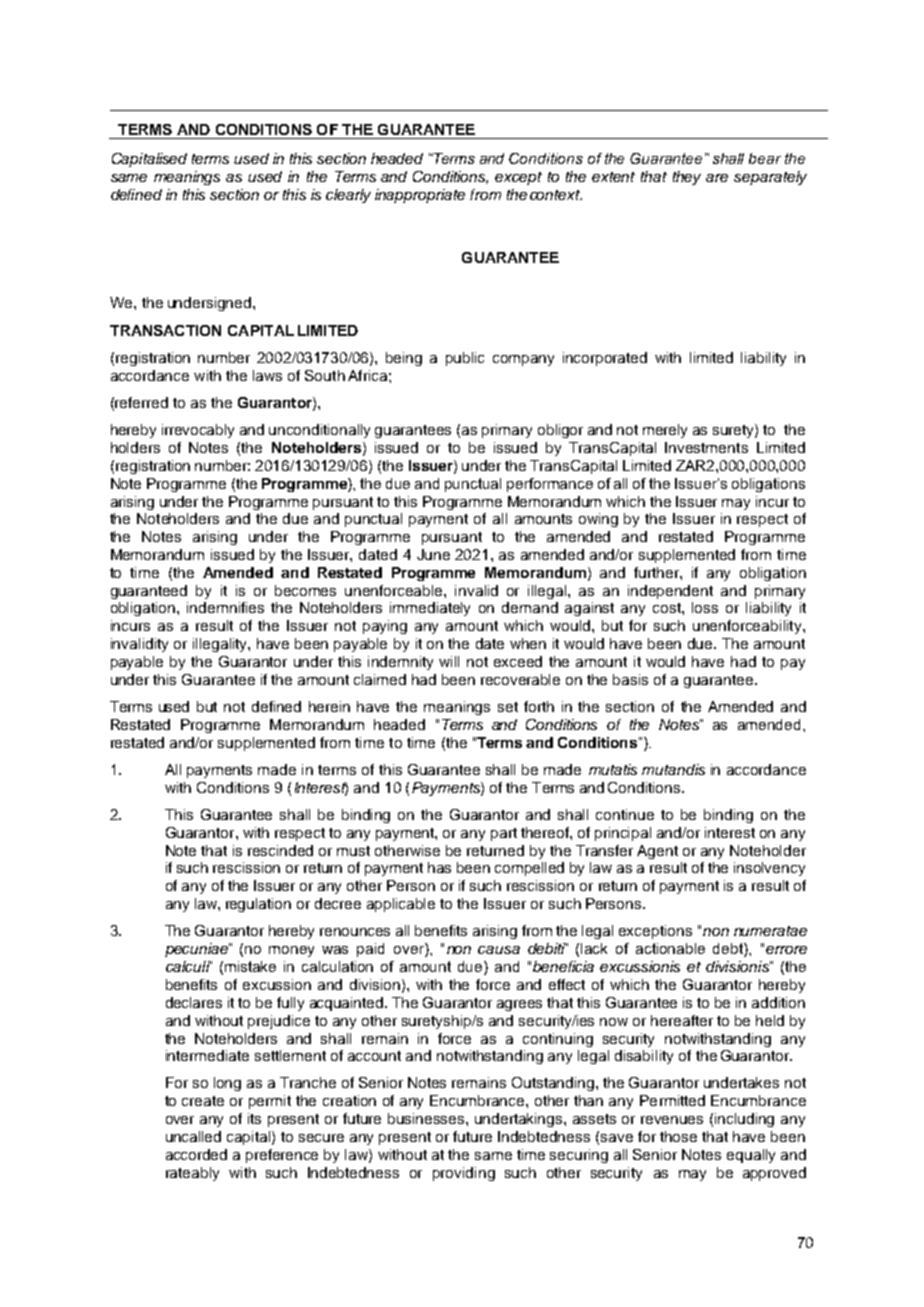 The height and width of the screenshot is (1307, 924). Describe the element at coordinates (433, 554) in the screenshot. I see `June` at that location.
